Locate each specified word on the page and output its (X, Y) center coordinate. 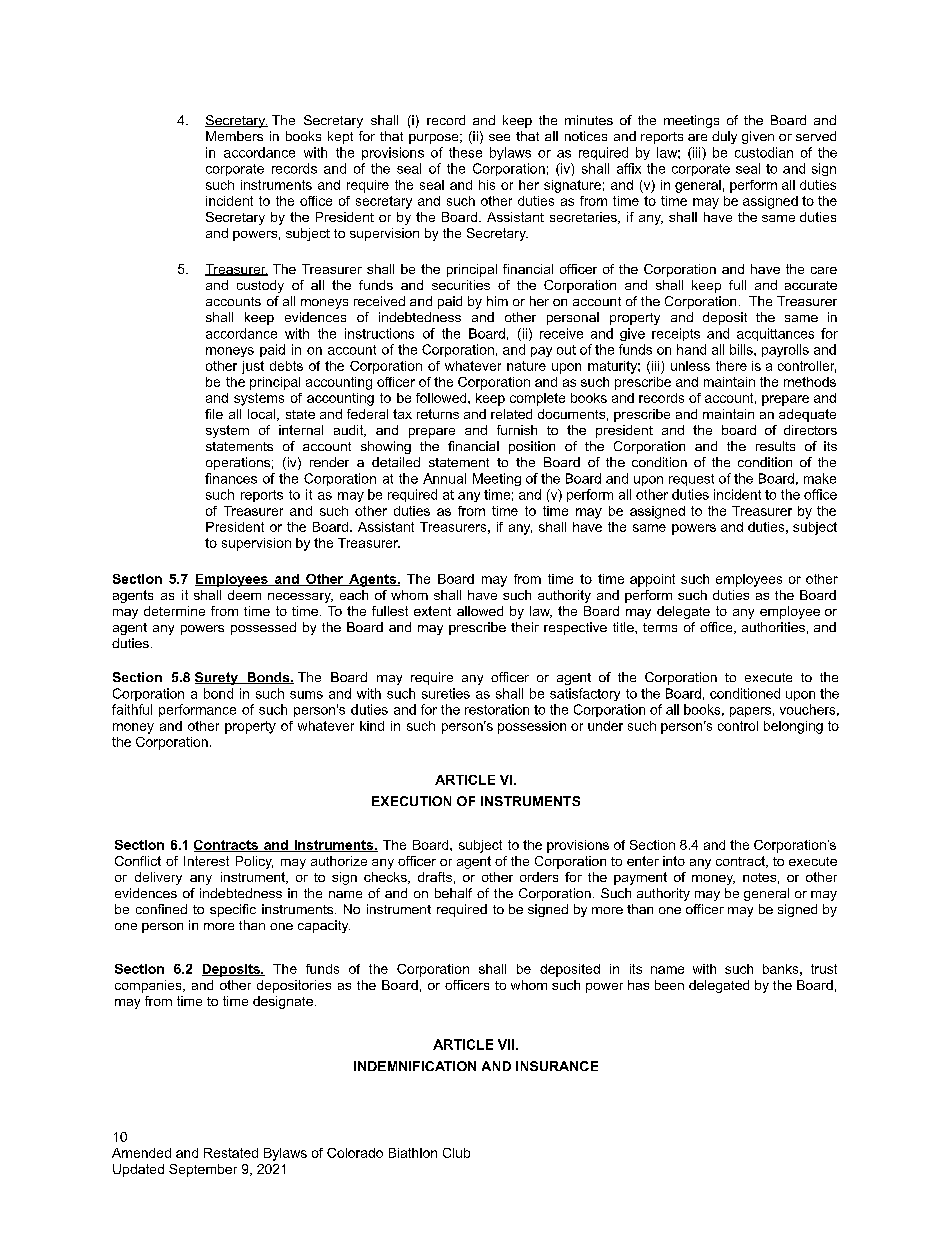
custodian (764, 152)
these (465, 152)
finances (231, 478)
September (203, 1170)
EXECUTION (411, 801)
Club (456, 1153)
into (674, 861)
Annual (444, 478)
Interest (206, 861)
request (691, 480)
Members (234, 136)
